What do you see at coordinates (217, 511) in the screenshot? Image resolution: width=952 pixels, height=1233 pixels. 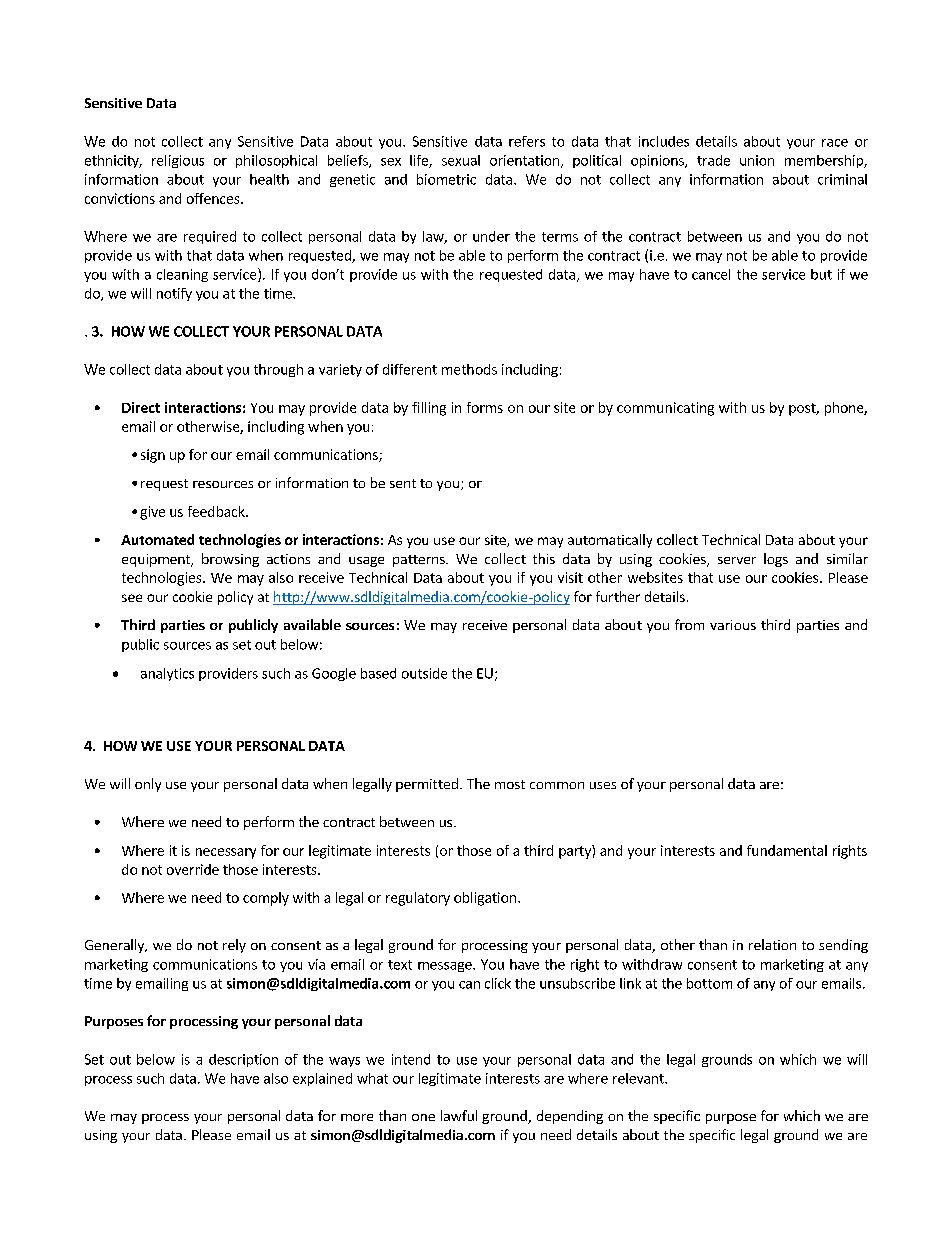 I see `feedback` at bounding box center [217, 511].
